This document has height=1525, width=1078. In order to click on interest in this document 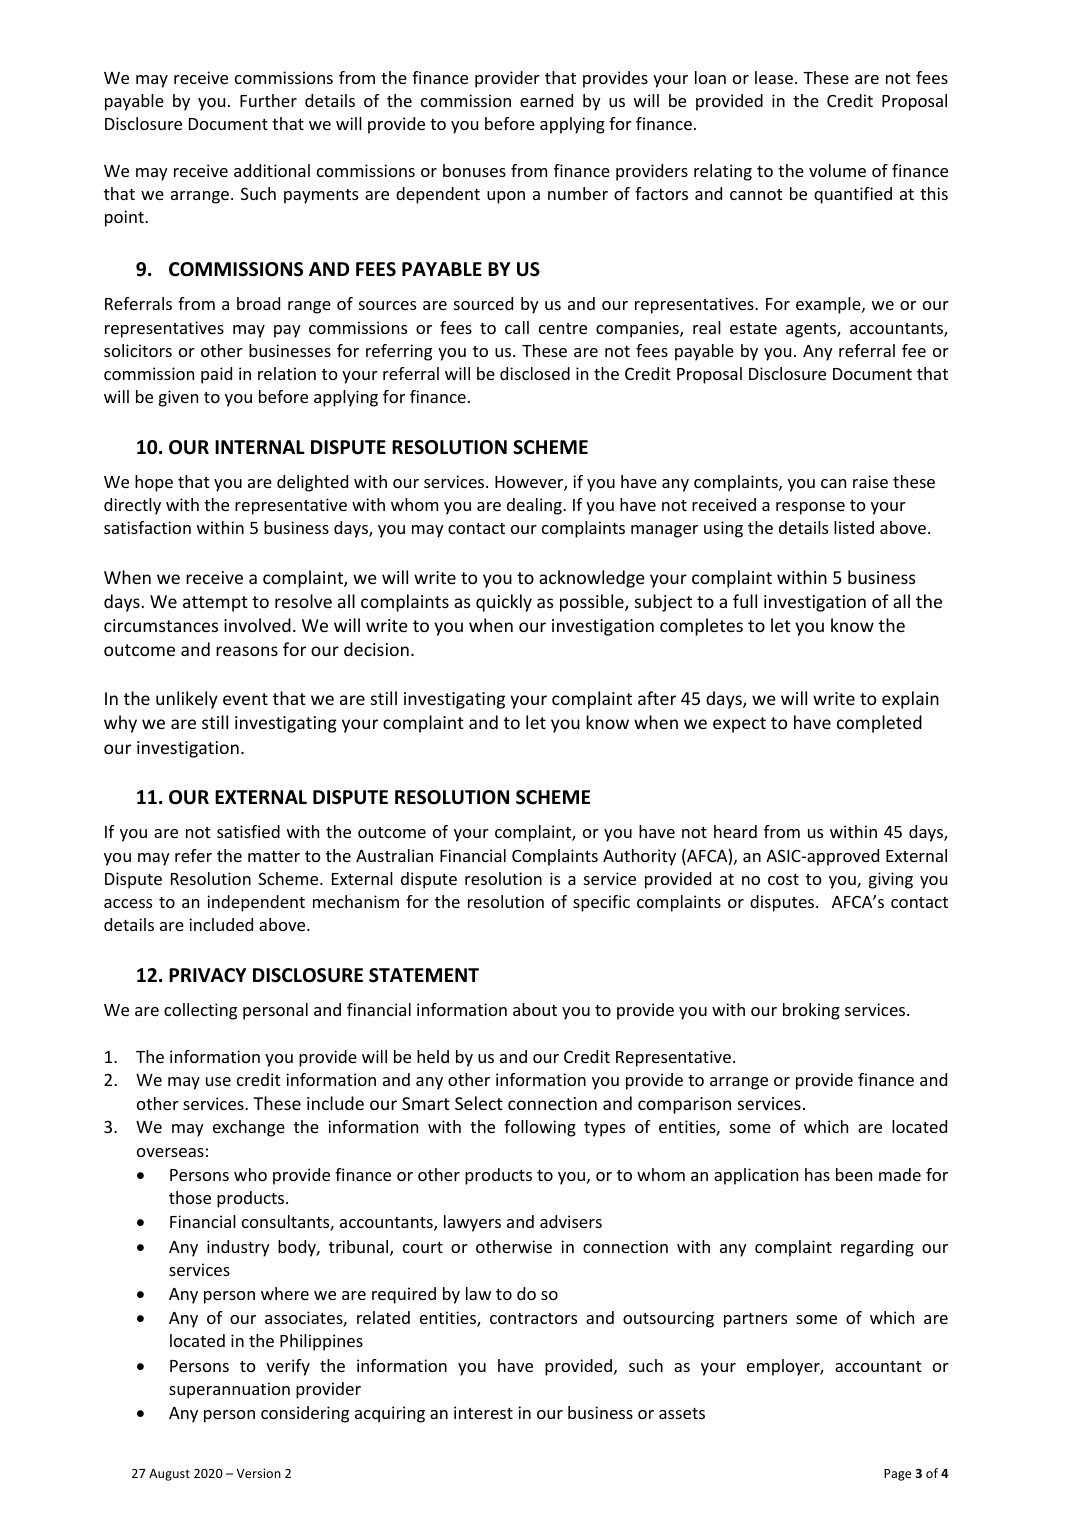, I will do `click(483, 1412)`.
